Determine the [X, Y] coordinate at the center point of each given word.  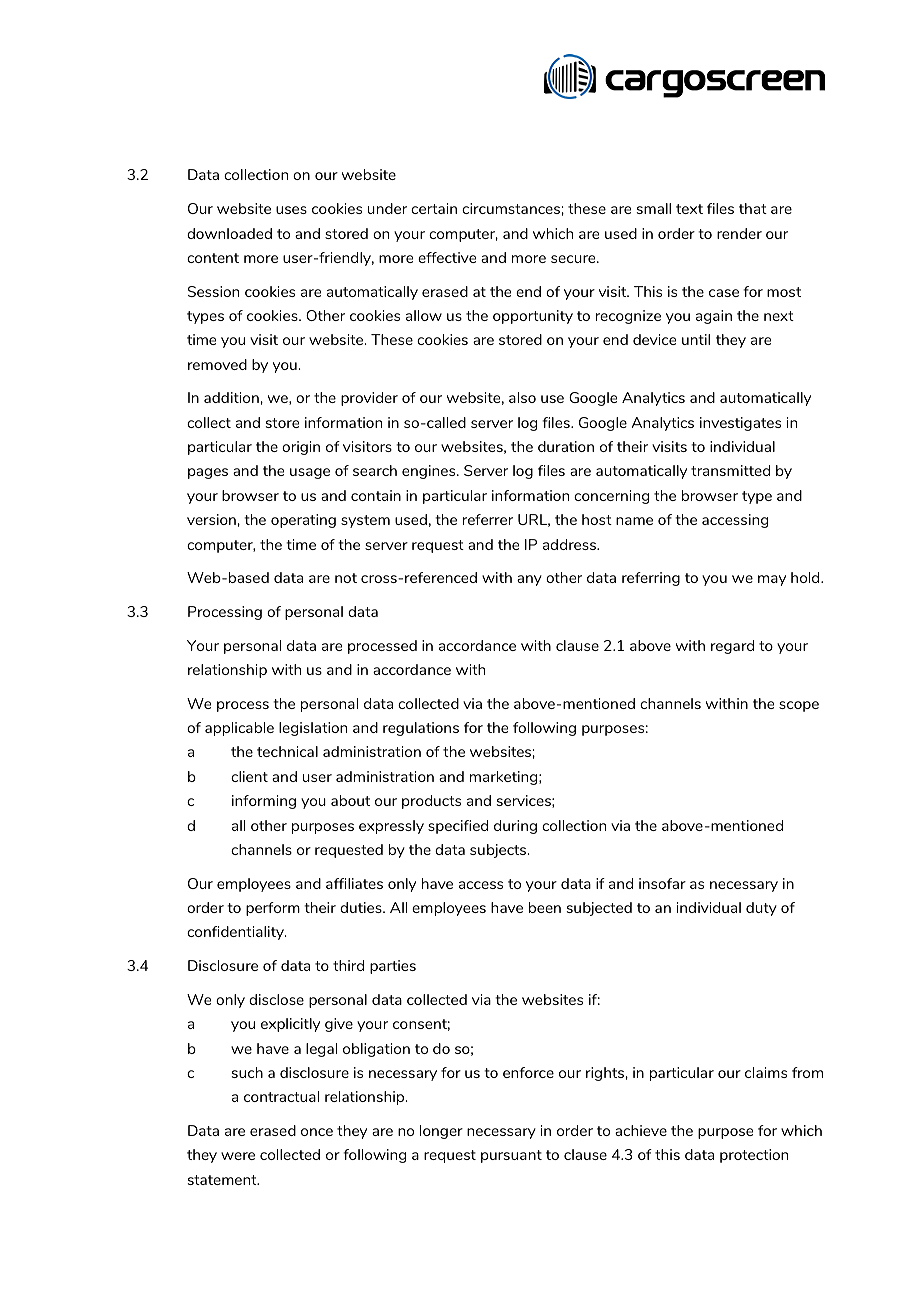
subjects [499, 851]
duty [761, 909]
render [739, 233]
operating [303, 521]
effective [447, 257]
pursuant [511, 1156]
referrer [488, 519]
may [772, 580]
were [238, 1156]
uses [291, 210]
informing [264, 802]
